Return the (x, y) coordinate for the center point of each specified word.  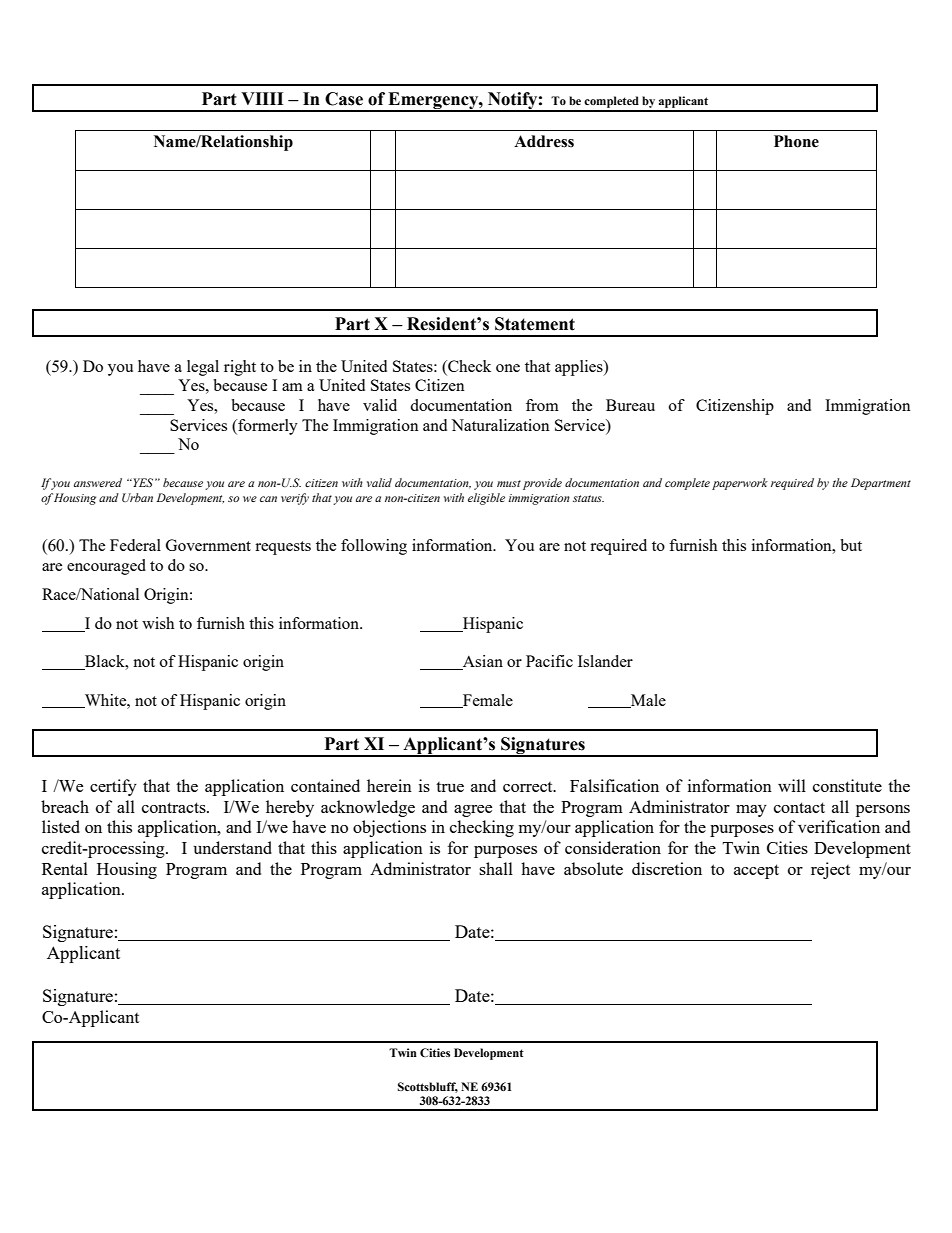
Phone (796, 141)
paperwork (740, 484)
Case (344, 99)
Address (544, 141)
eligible (486, 499)
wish (158, 623)
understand (233, 847)
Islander (605, 661)
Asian (482, 662)
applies (580, 368)
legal (203, 368)
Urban (137, 497)
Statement (535, 324)
